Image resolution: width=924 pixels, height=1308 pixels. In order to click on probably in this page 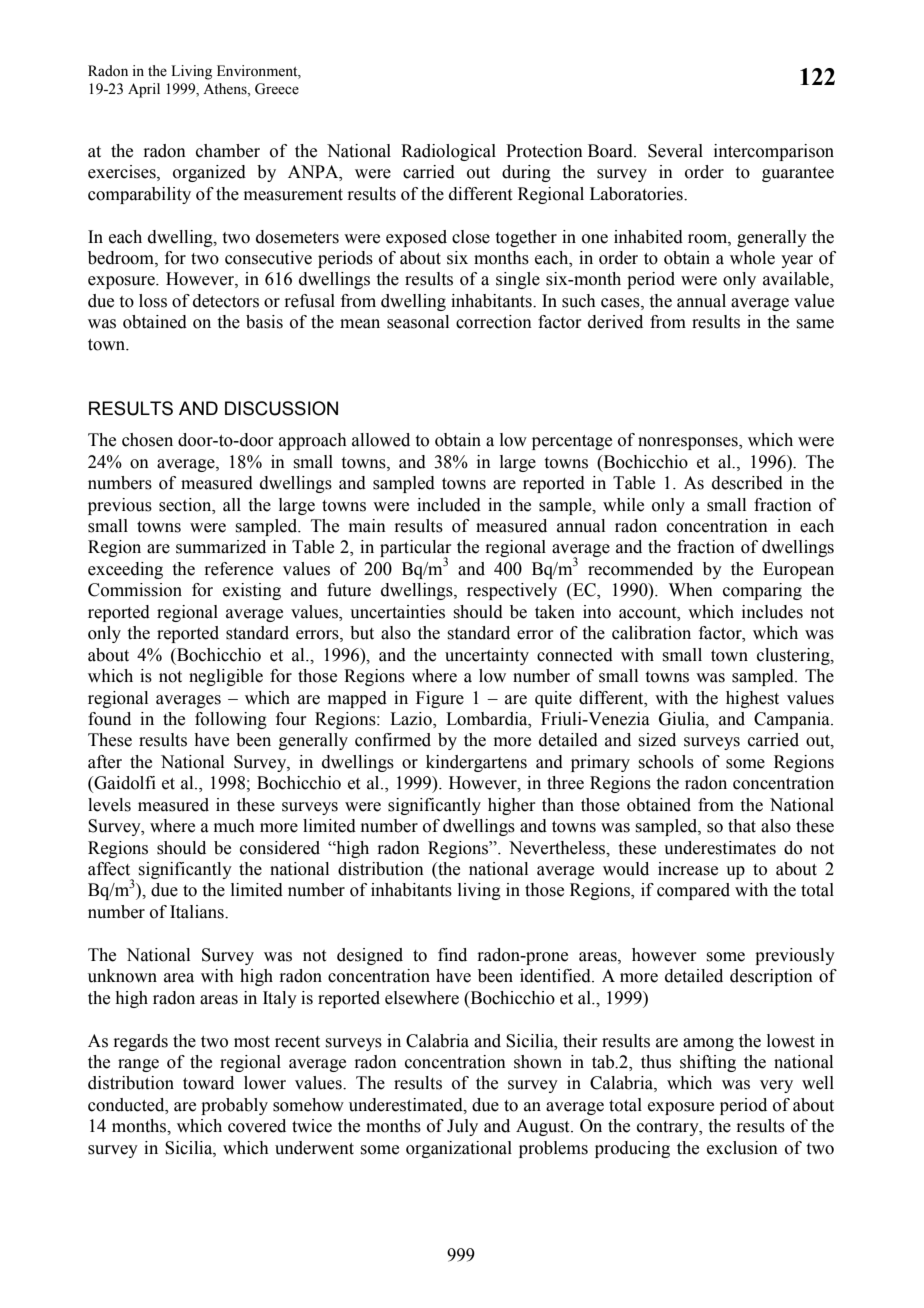, I will do `click(234, 1106)`.
